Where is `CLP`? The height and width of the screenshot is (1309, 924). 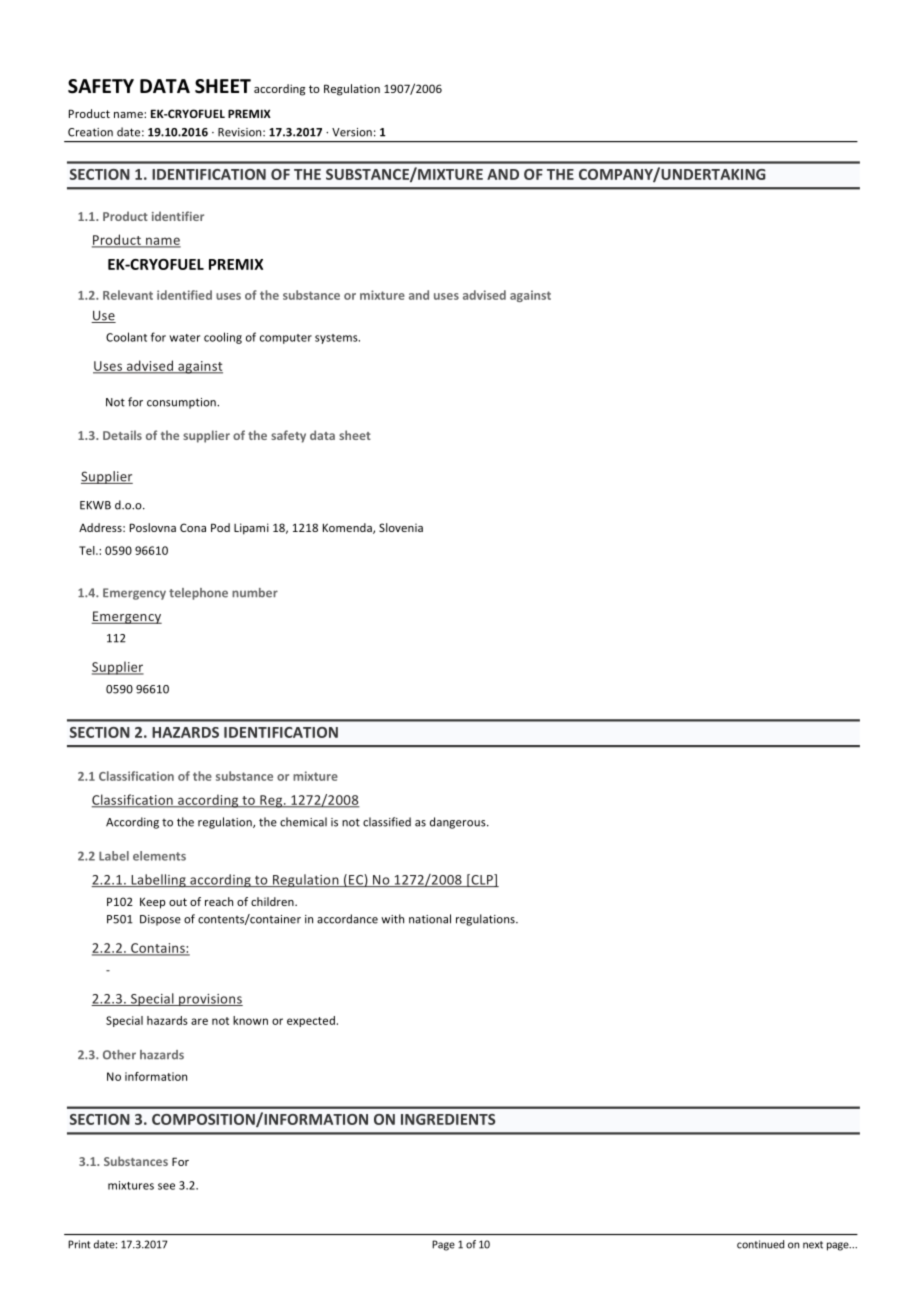 CLP is located at coordinates (482, 880).
